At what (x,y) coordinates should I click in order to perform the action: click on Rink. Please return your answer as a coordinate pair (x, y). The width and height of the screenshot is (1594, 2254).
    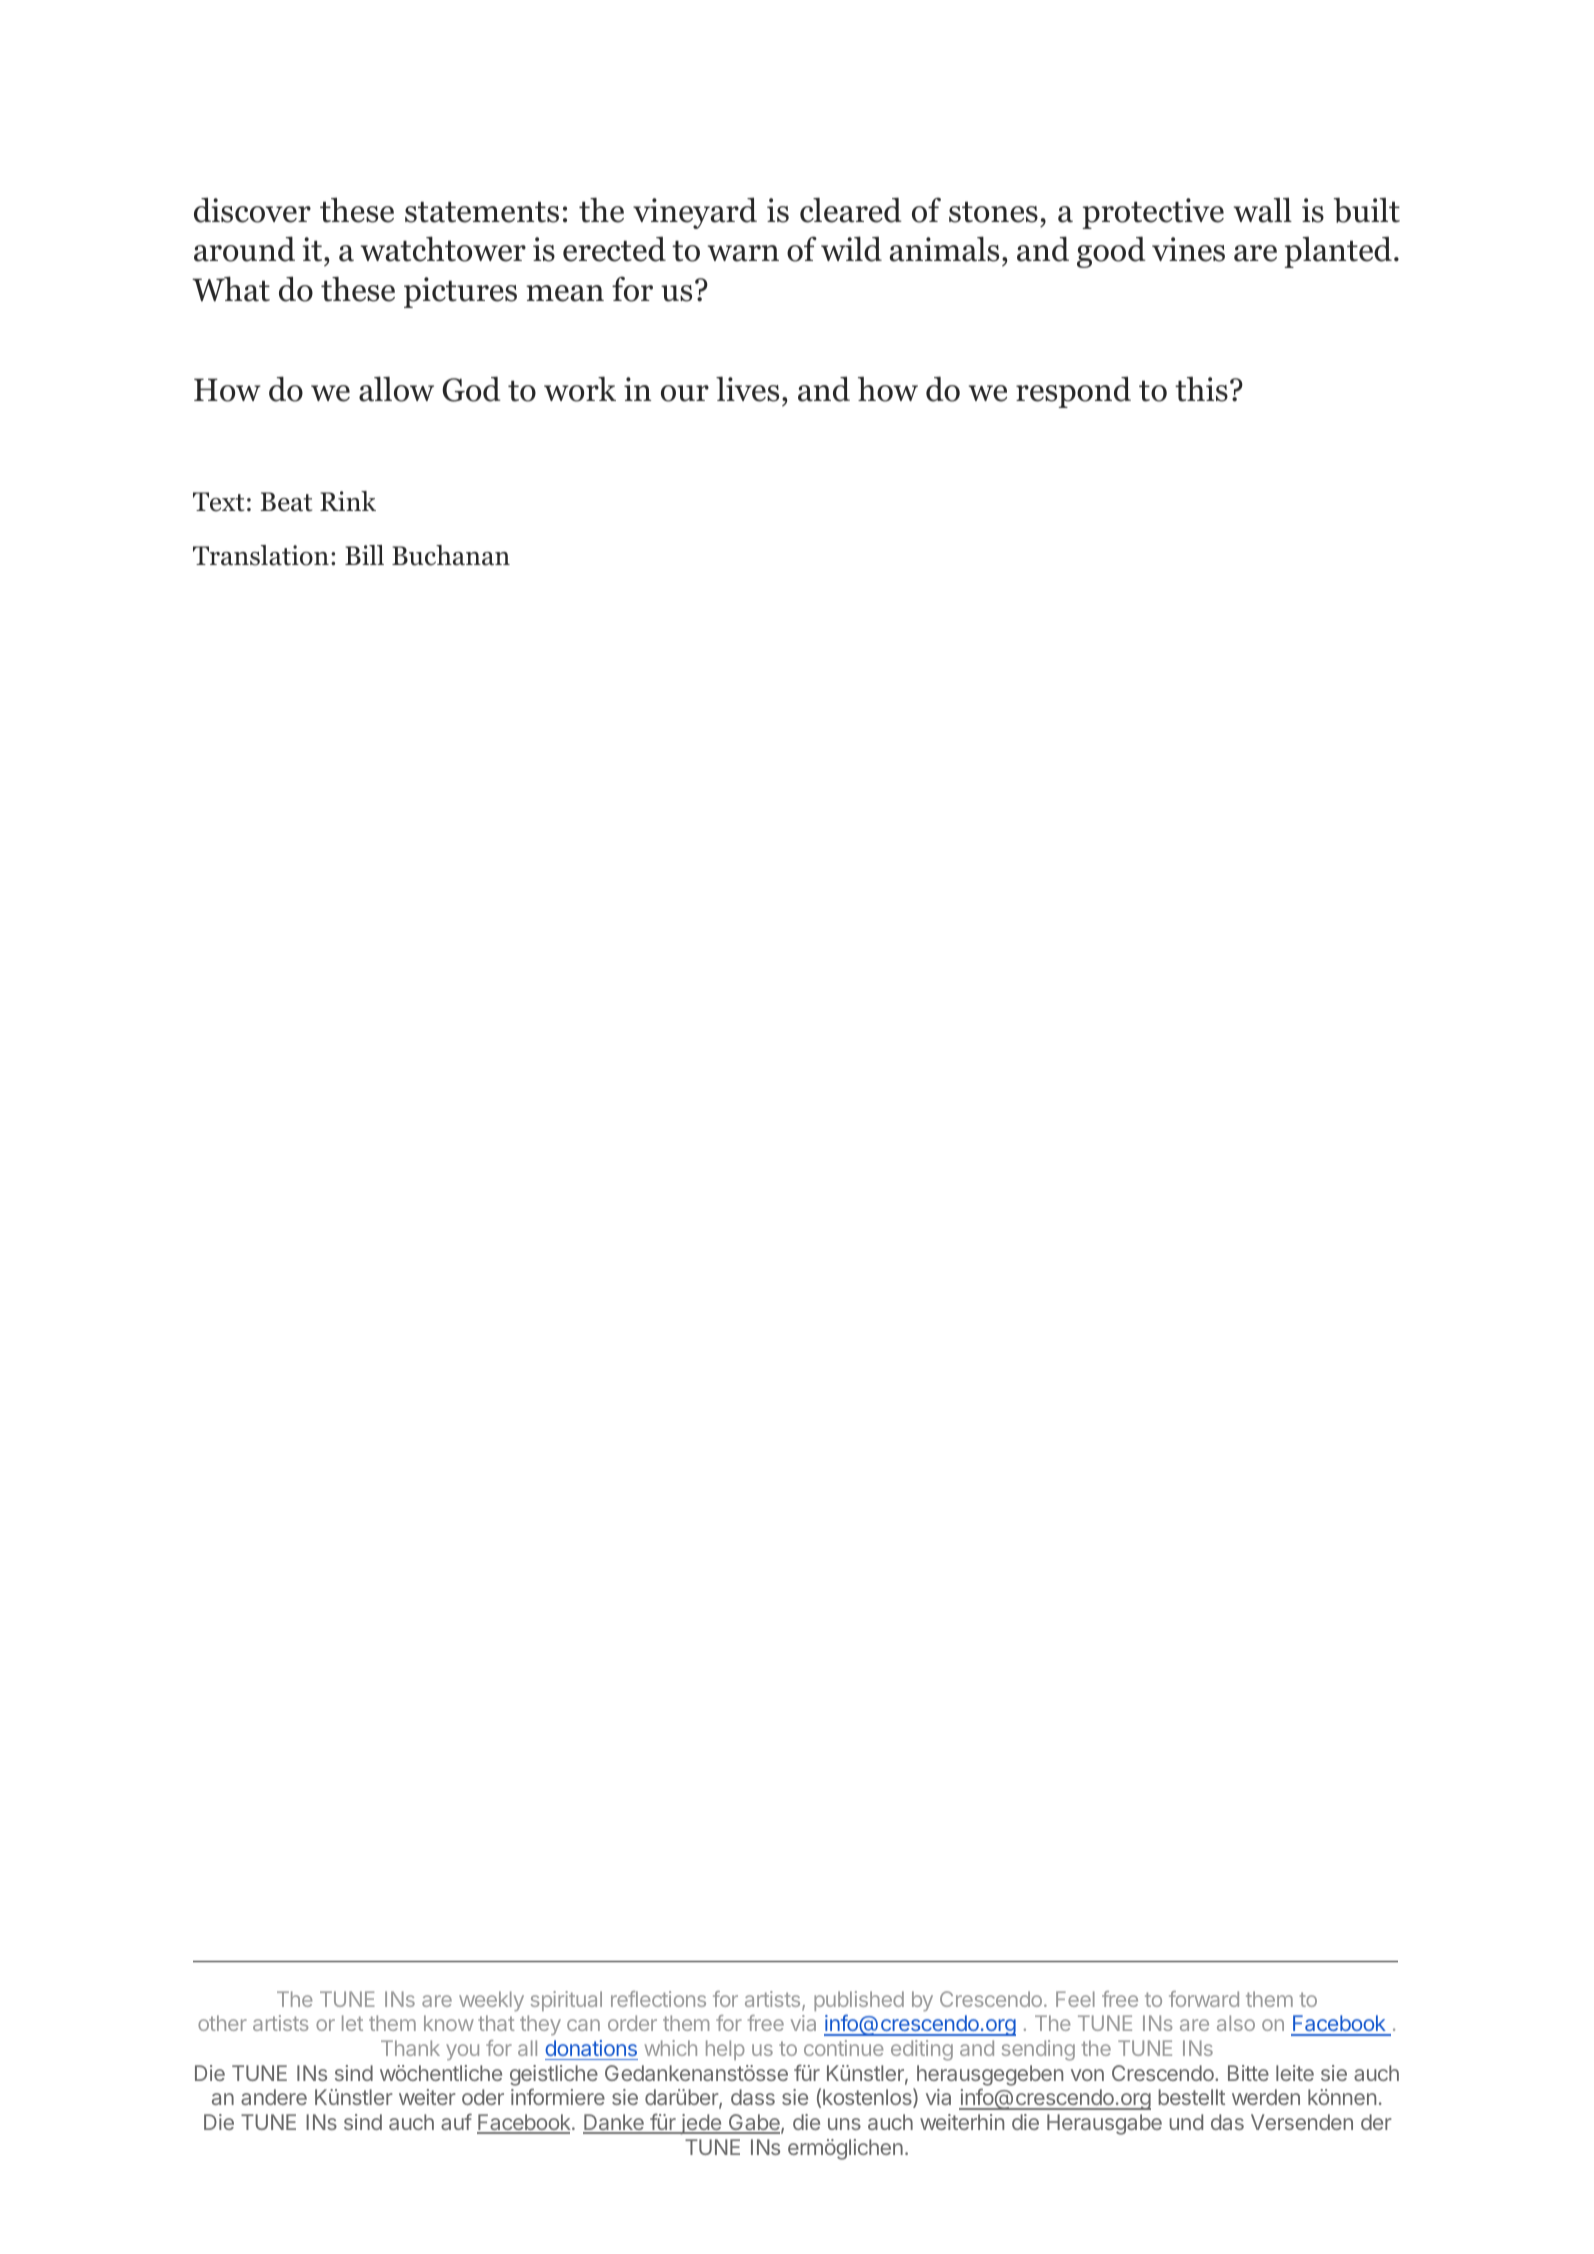
    Looking at the image, I should click on (348, 501).
